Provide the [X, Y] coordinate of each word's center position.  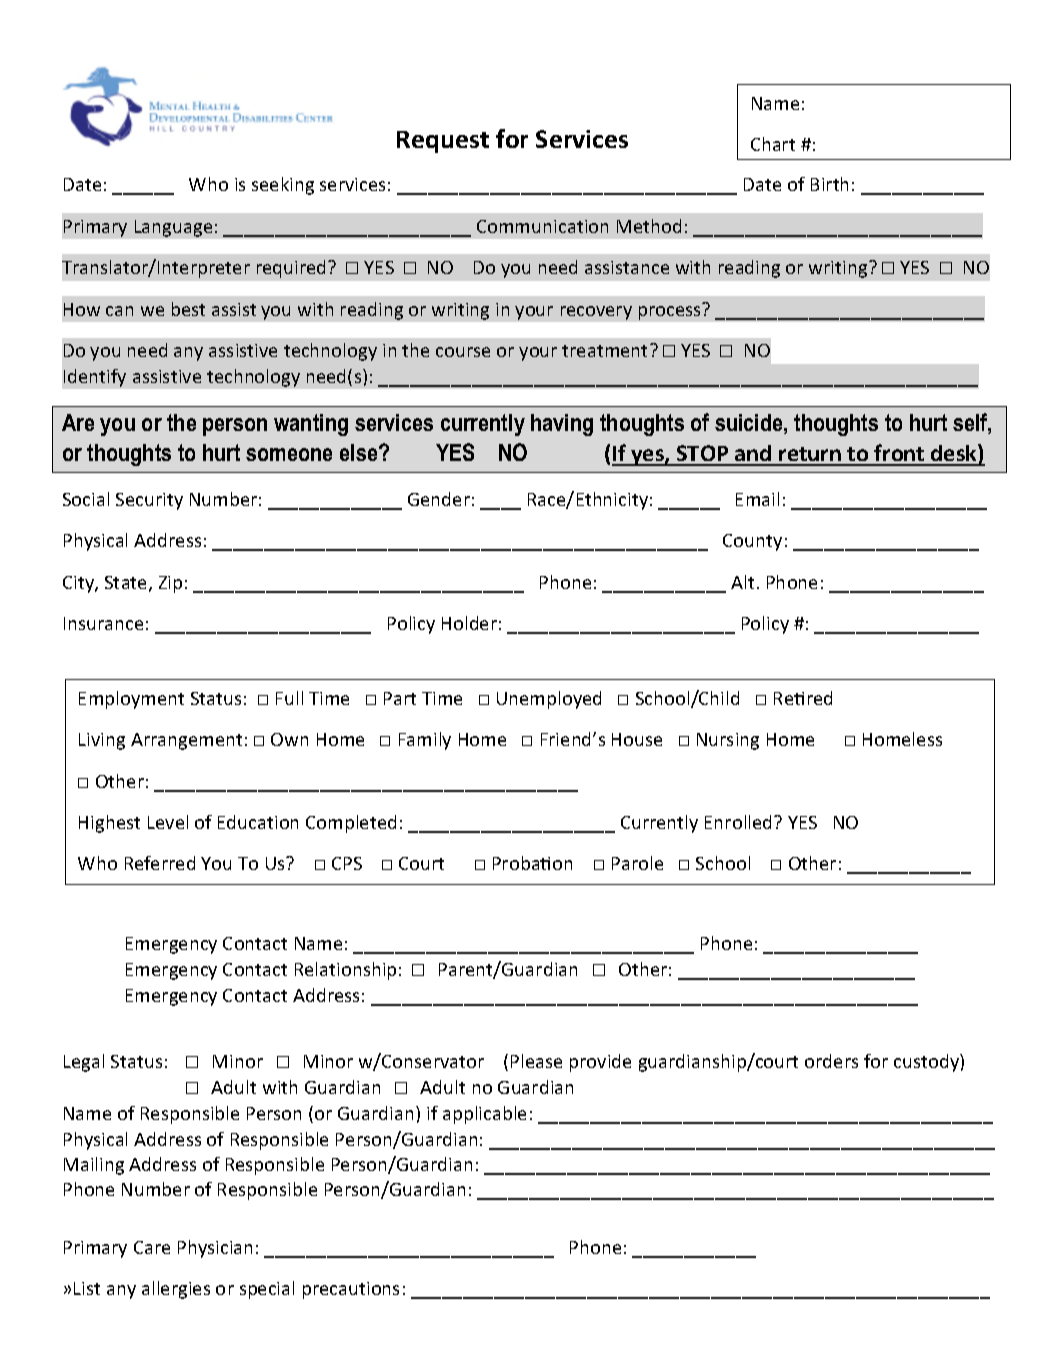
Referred [160, 863]
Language [173, 228]
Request [443, 142]
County [752, 542]
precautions [351, 1290]
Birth [829, 184]
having [562, 425]
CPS [347, 863]
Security [149, 501]
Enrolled [740, 822]
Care [152, 1247]
